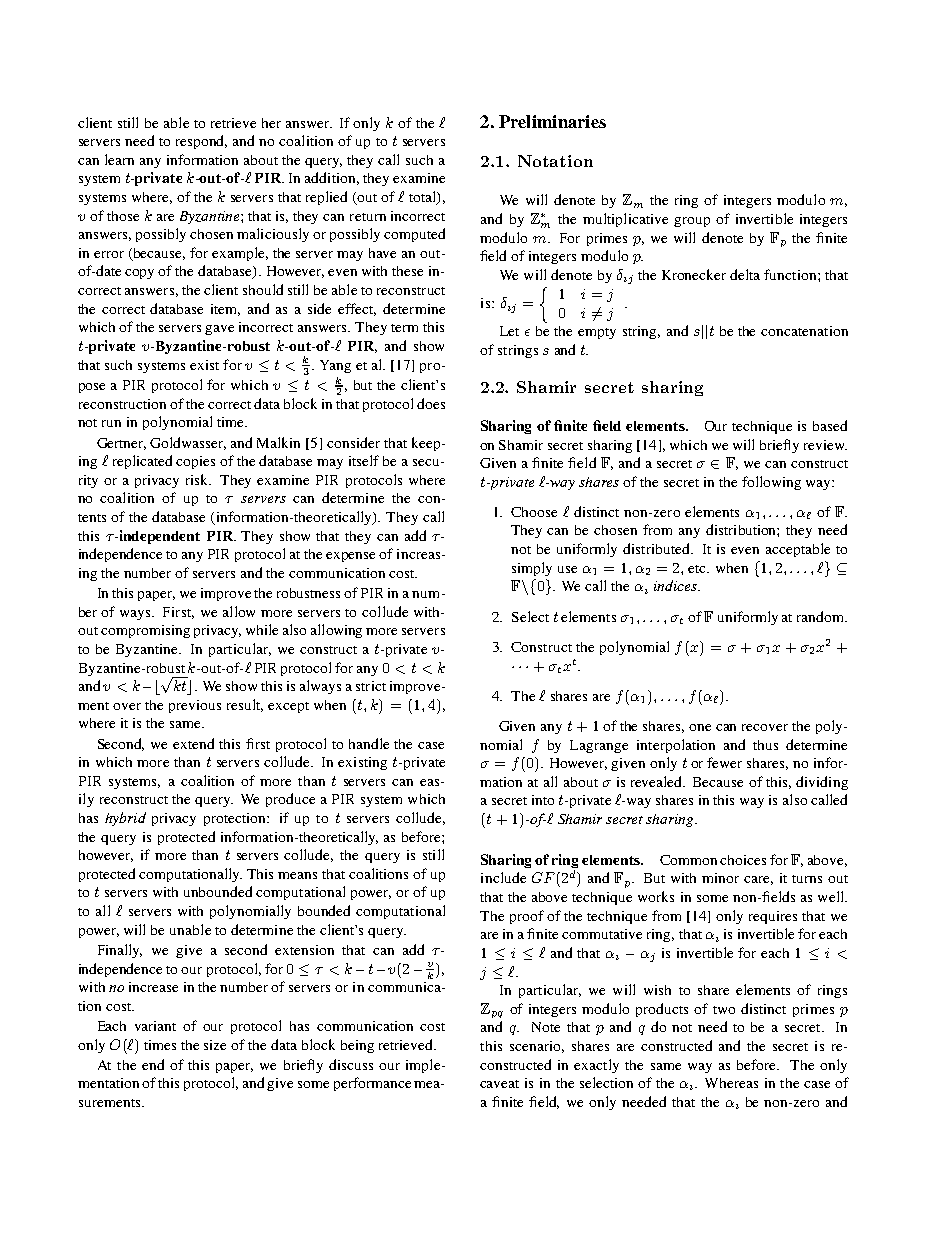 The width and height of the screenshot is (952, 1233). Describe the element at coordinates (543, 800) in the screenshot. I see `into` at that location.
